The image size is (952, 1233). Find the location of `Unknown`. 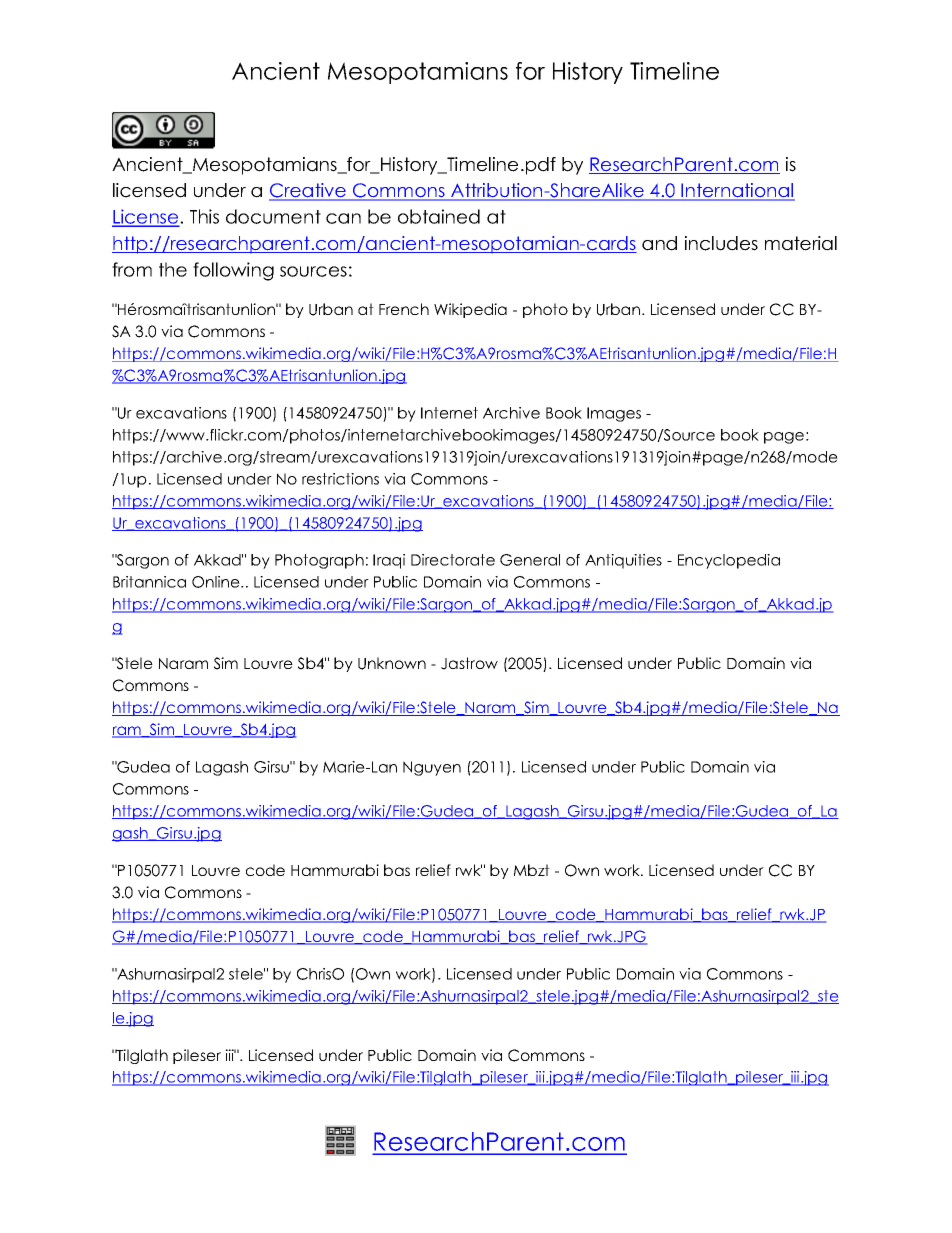

Unknown is located at coordinates (392, 663).
